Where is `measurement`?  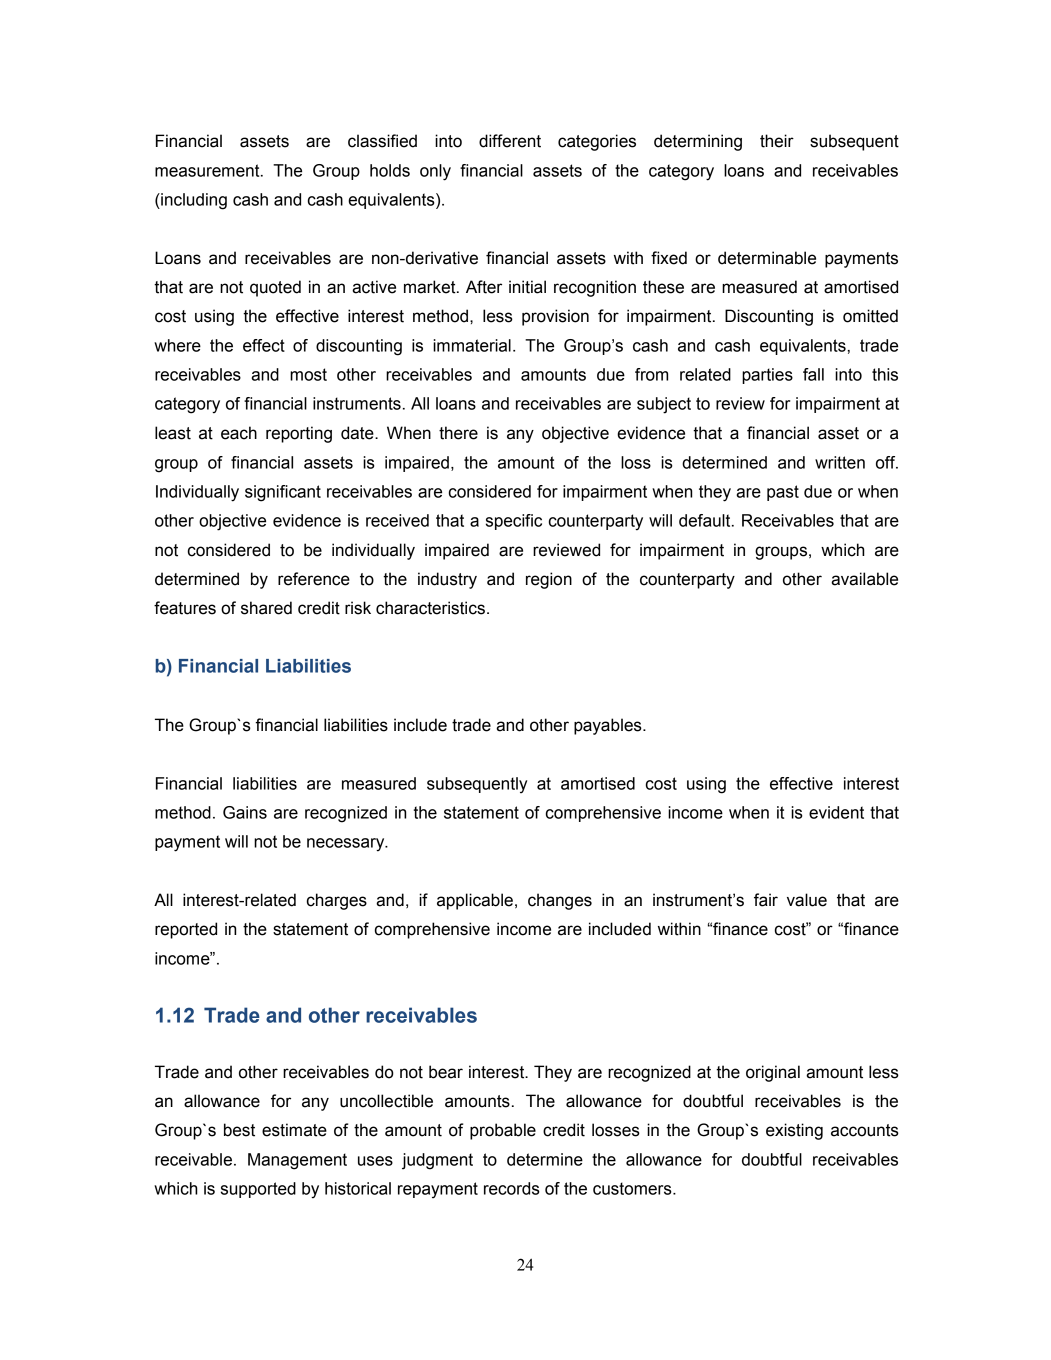 measurement is located at coordinates (208, 170).
